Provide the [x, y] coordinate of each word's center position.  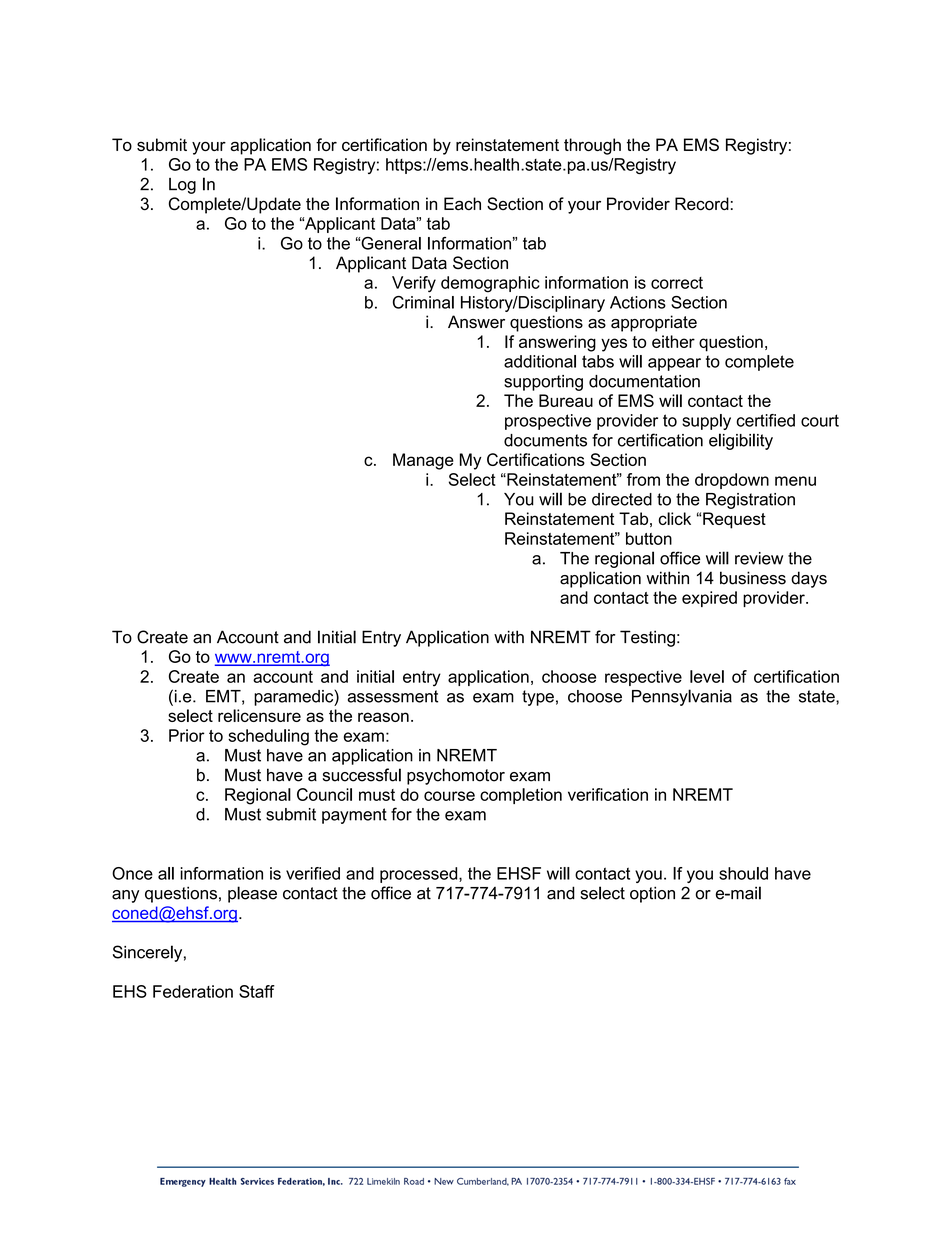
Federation [193, 991]
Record [702, 204]
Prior [187, 735]
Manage [423, 461]
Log [182, 186]
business [753, 578]
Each [462, 203]
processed [420, 875]
